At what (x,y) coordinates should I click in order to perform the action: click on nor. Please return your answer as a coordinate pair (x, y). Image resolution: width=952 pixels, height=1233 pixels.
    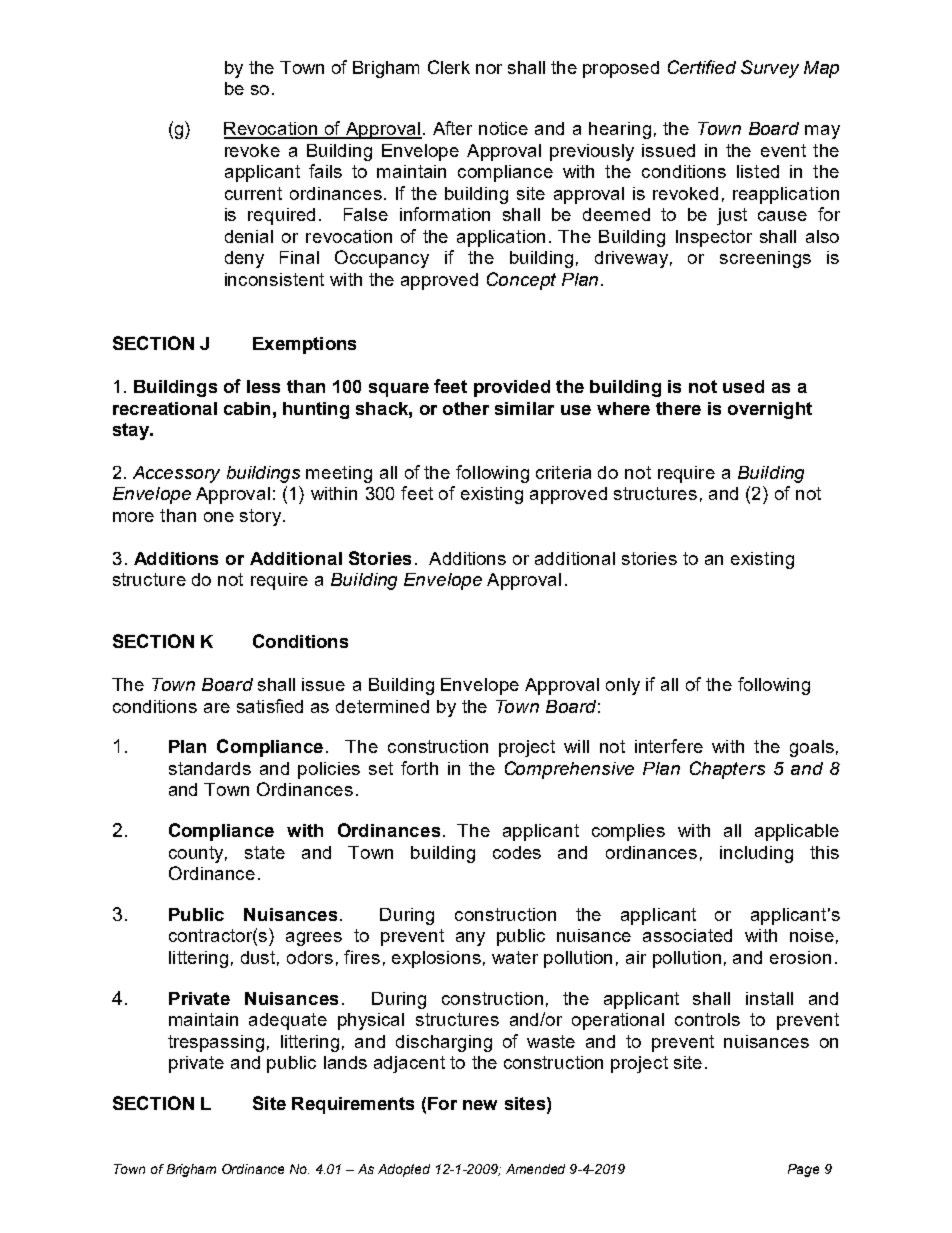
    Looking at the image, I should click on (489, 69).
